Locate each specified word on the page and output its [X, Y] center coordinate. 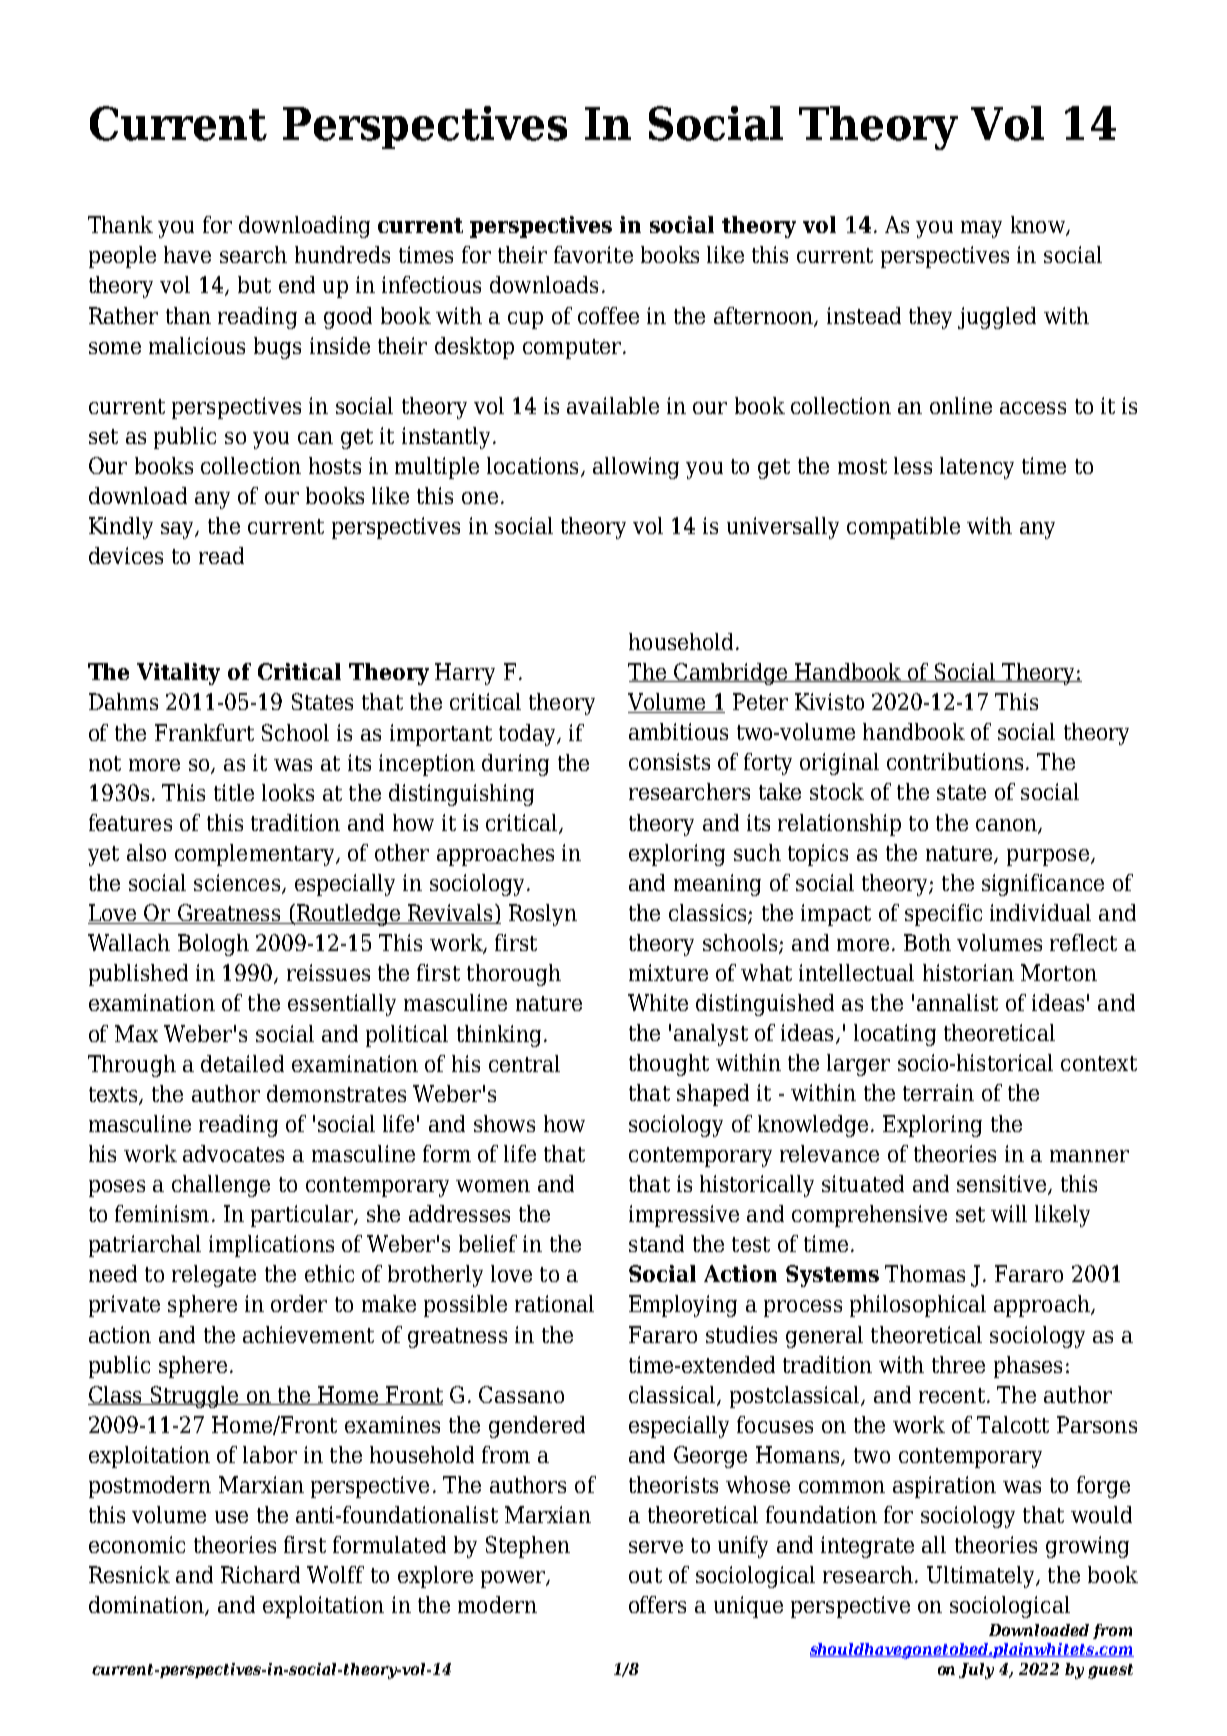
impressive [684, 1216]
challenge [221, 1186]
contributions [955, 761]
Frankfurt [204, 732]
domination [147, 1606]
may [981, 229]
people [122, 257]
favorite [593, 254]
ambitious [678, 731]
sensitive [1003, 1184]
